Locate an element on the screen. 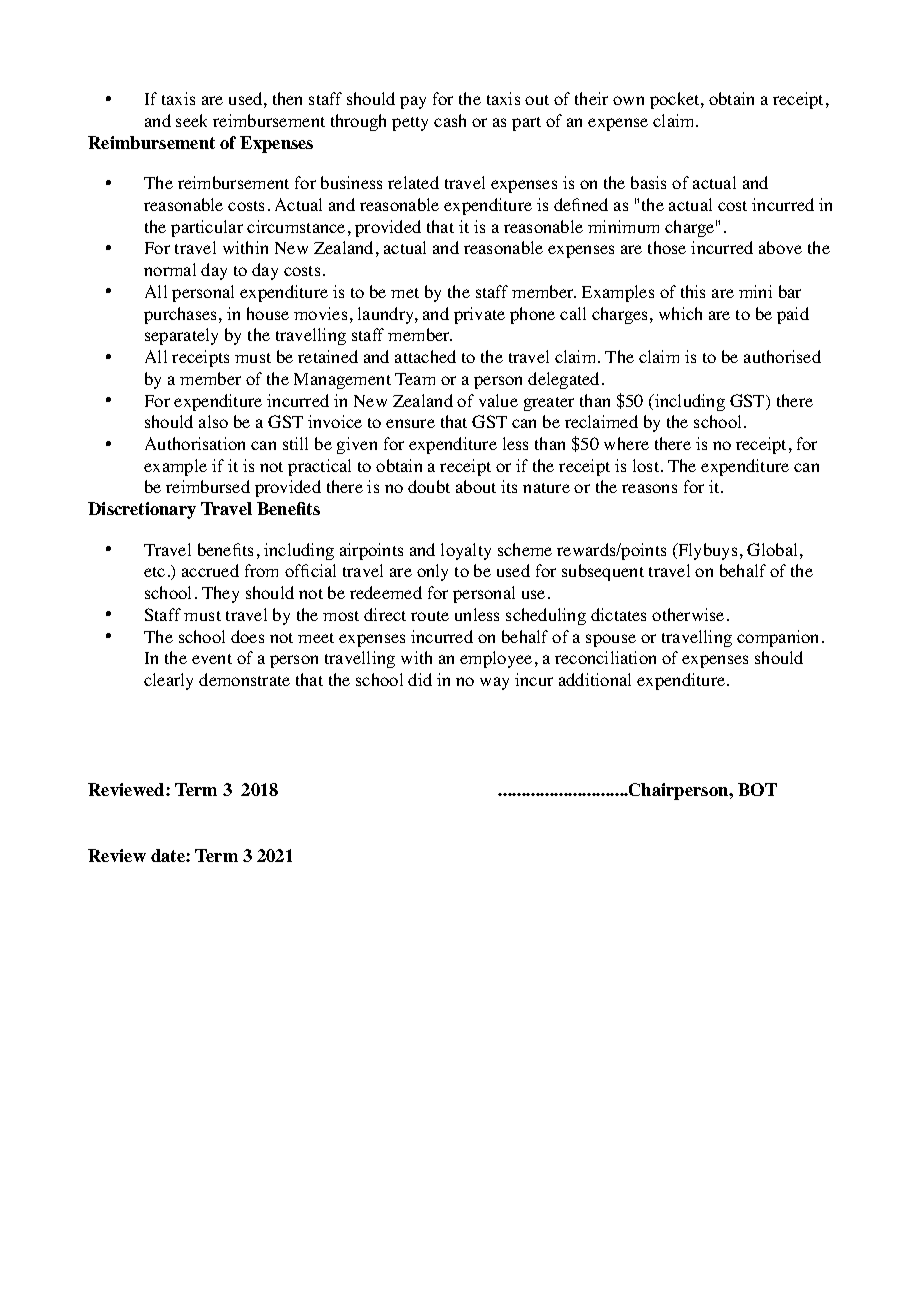 This screenshot has height=1308, width=924. seek is located at coordinates (191, 120).
